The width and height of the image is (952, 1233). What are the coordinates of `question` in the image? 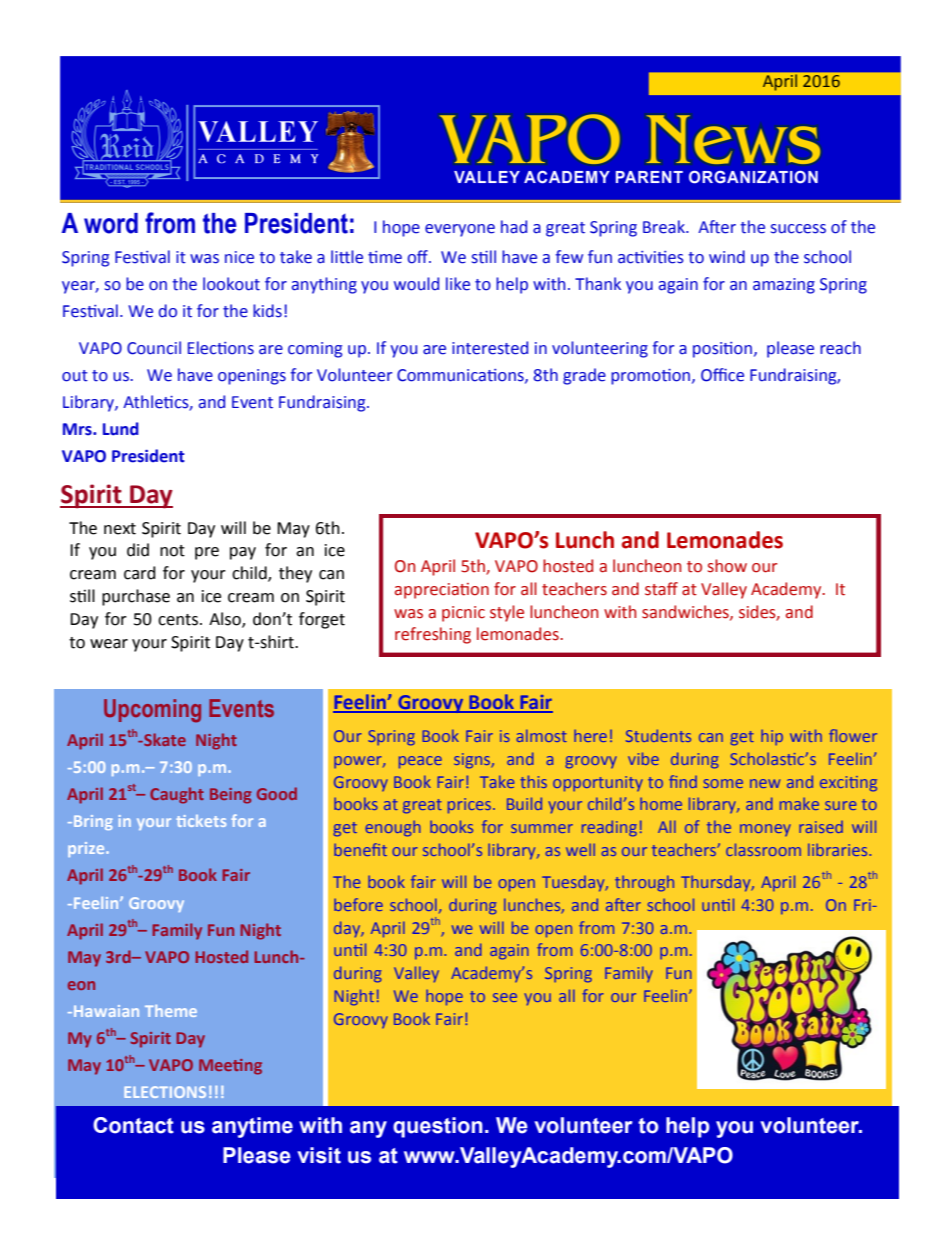 It's located at (438, 1127).
